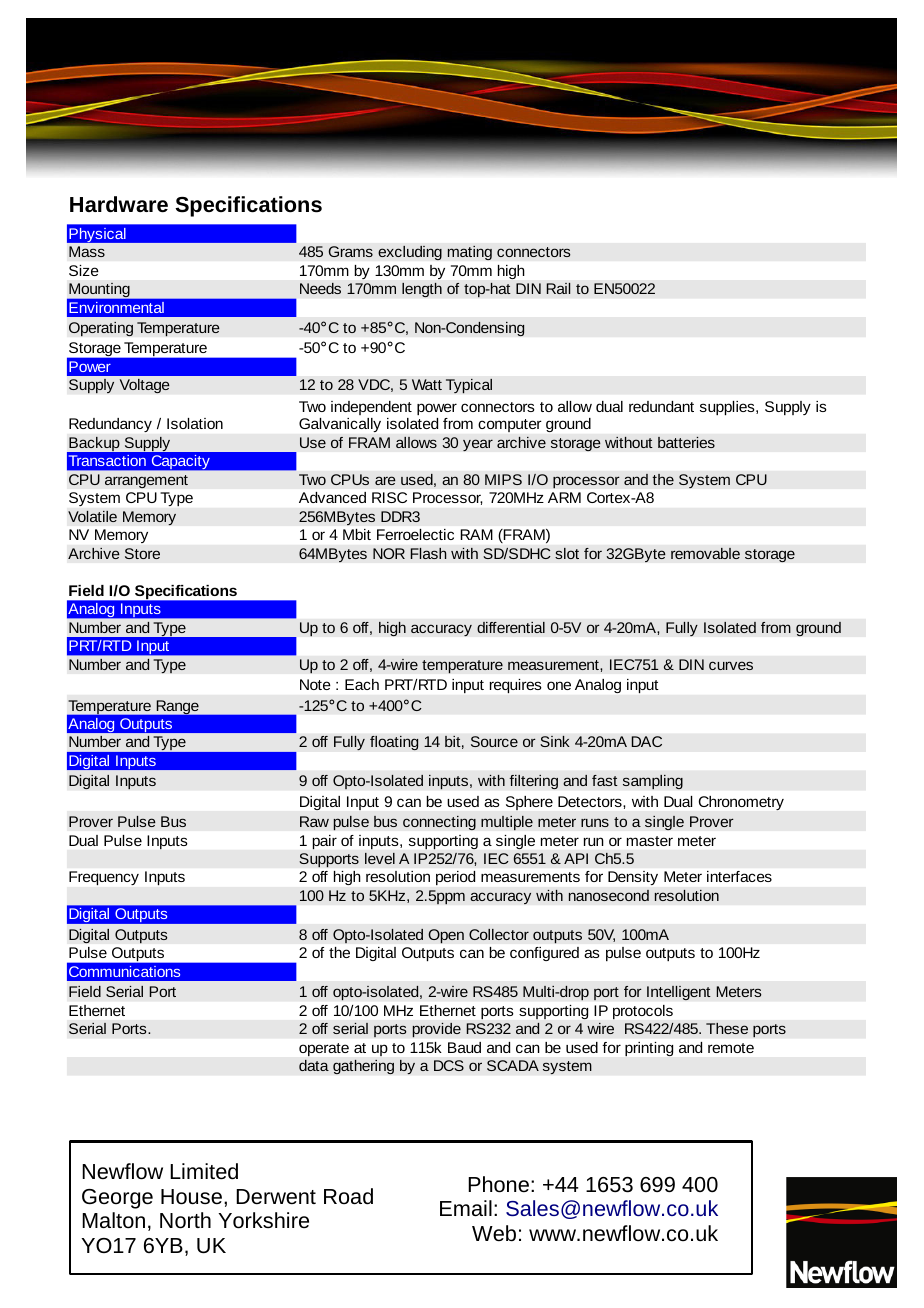 This document has height=1308, width=924. I want to click on Frequency, so click(104, 878).
